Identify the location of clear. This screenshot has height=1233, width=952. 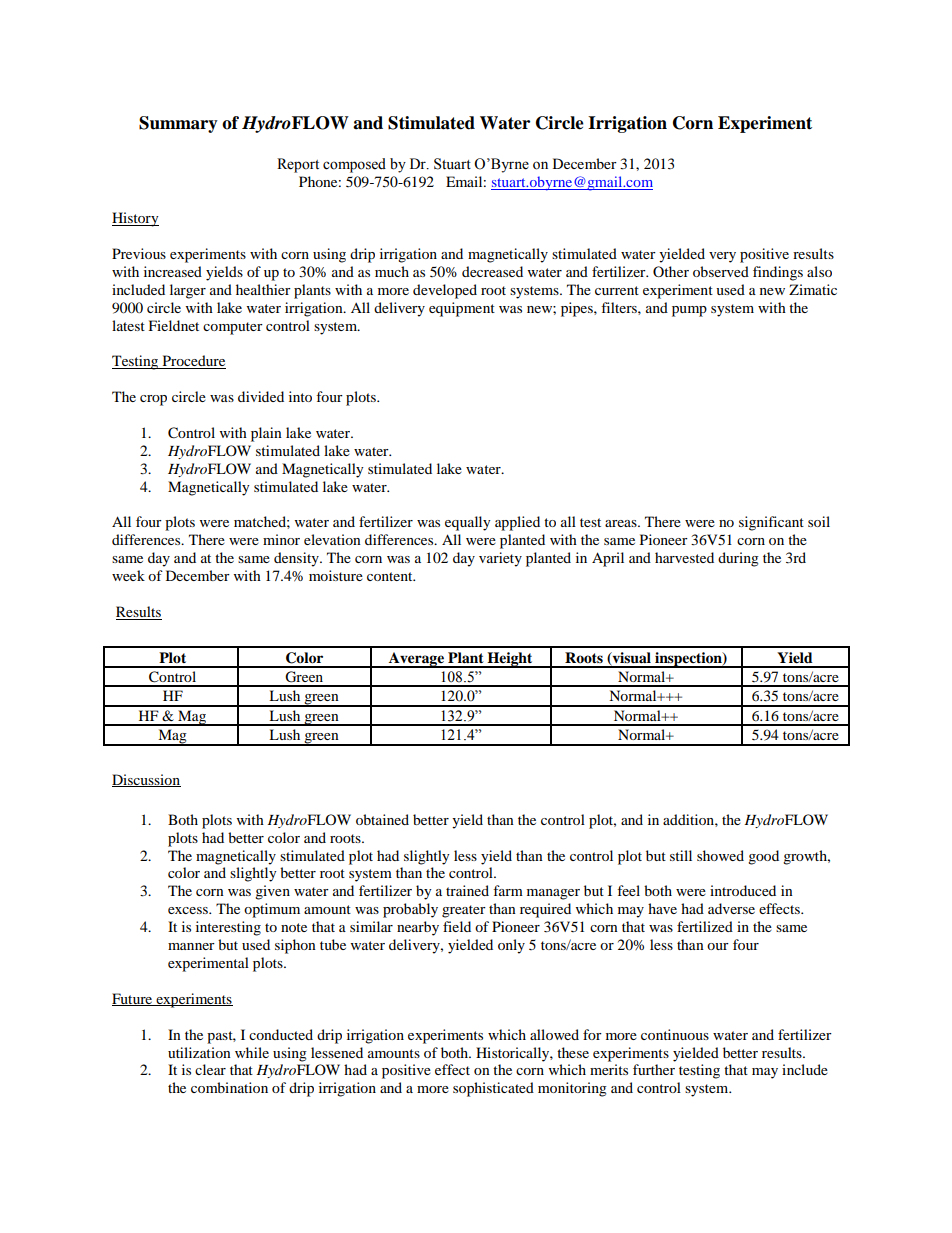
(210, 1069).
